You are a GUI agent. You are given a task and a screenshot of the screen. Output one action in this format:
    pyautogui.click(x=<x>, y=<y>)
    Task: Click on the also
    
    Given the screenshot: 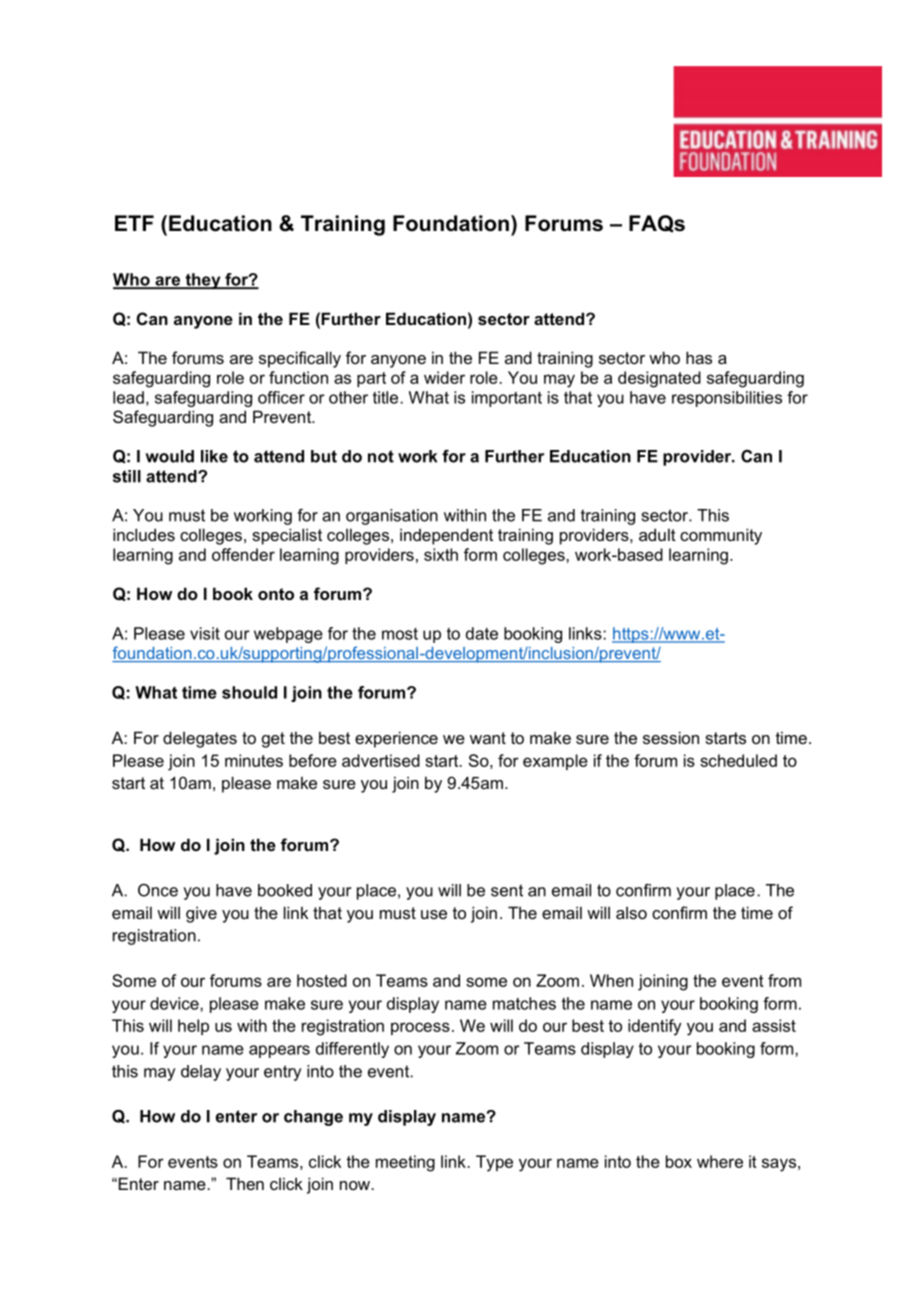 What is the action you would take?
    pyautogui.click(x=631, y=912)
